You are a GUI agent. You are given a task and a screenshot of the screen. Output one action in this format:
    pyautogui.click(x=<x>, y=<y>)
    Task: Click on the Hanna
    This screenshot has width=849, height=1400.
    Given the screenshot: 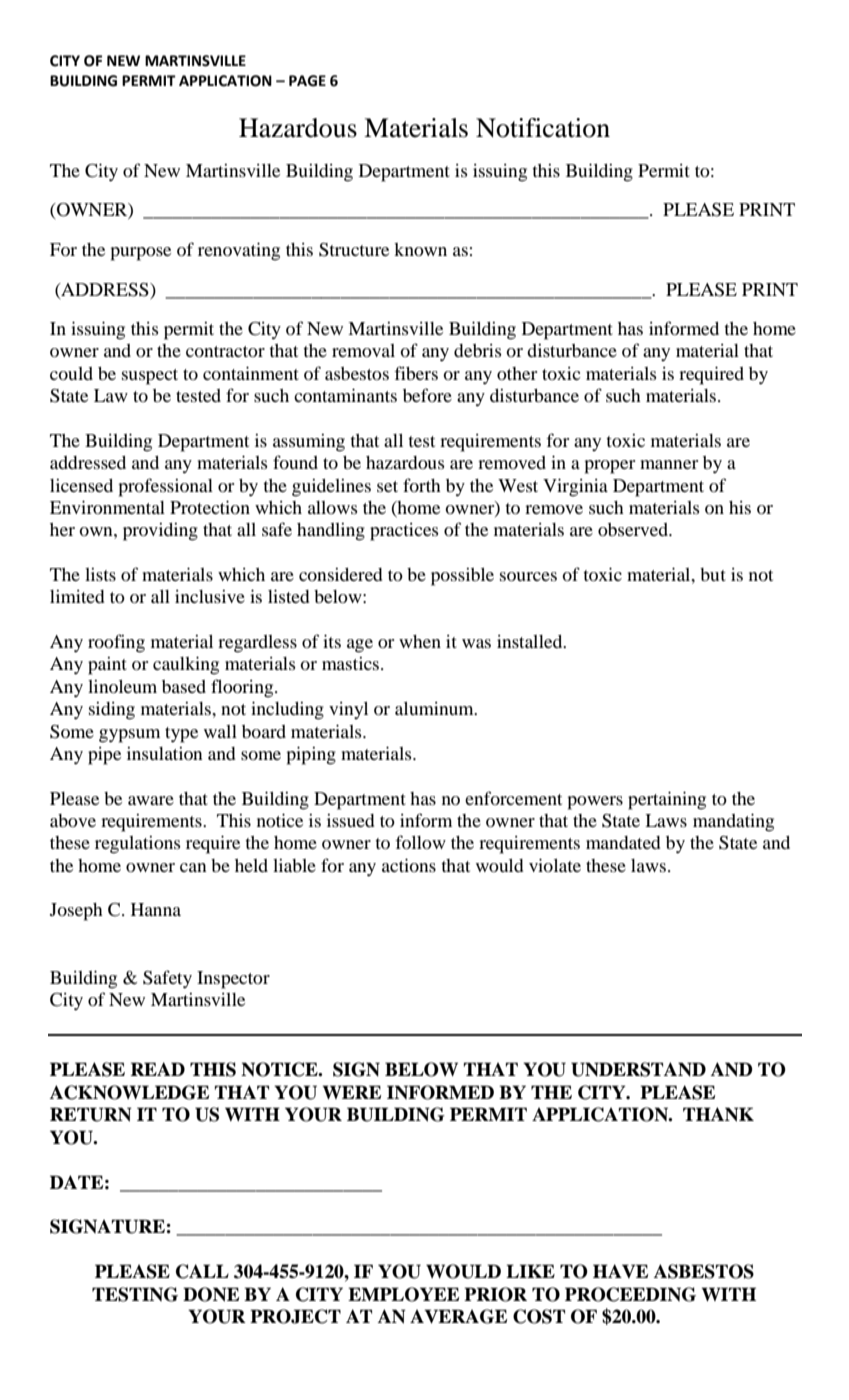 What is the action you would take?
    pyautogui.click(x=156, y=909)
